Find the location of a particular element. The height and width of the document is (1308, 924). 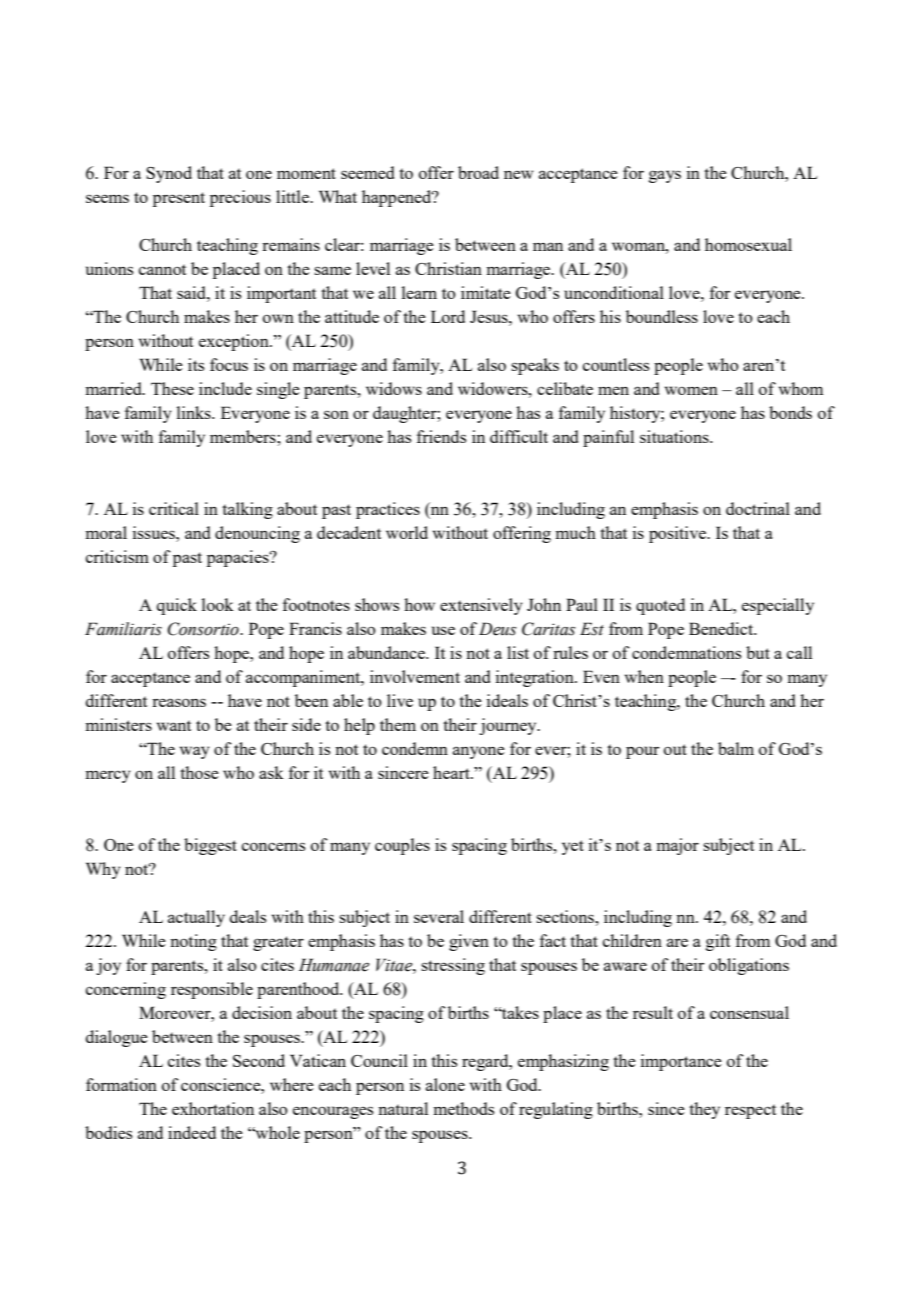

biggest is located at coordinates (210, 846).
